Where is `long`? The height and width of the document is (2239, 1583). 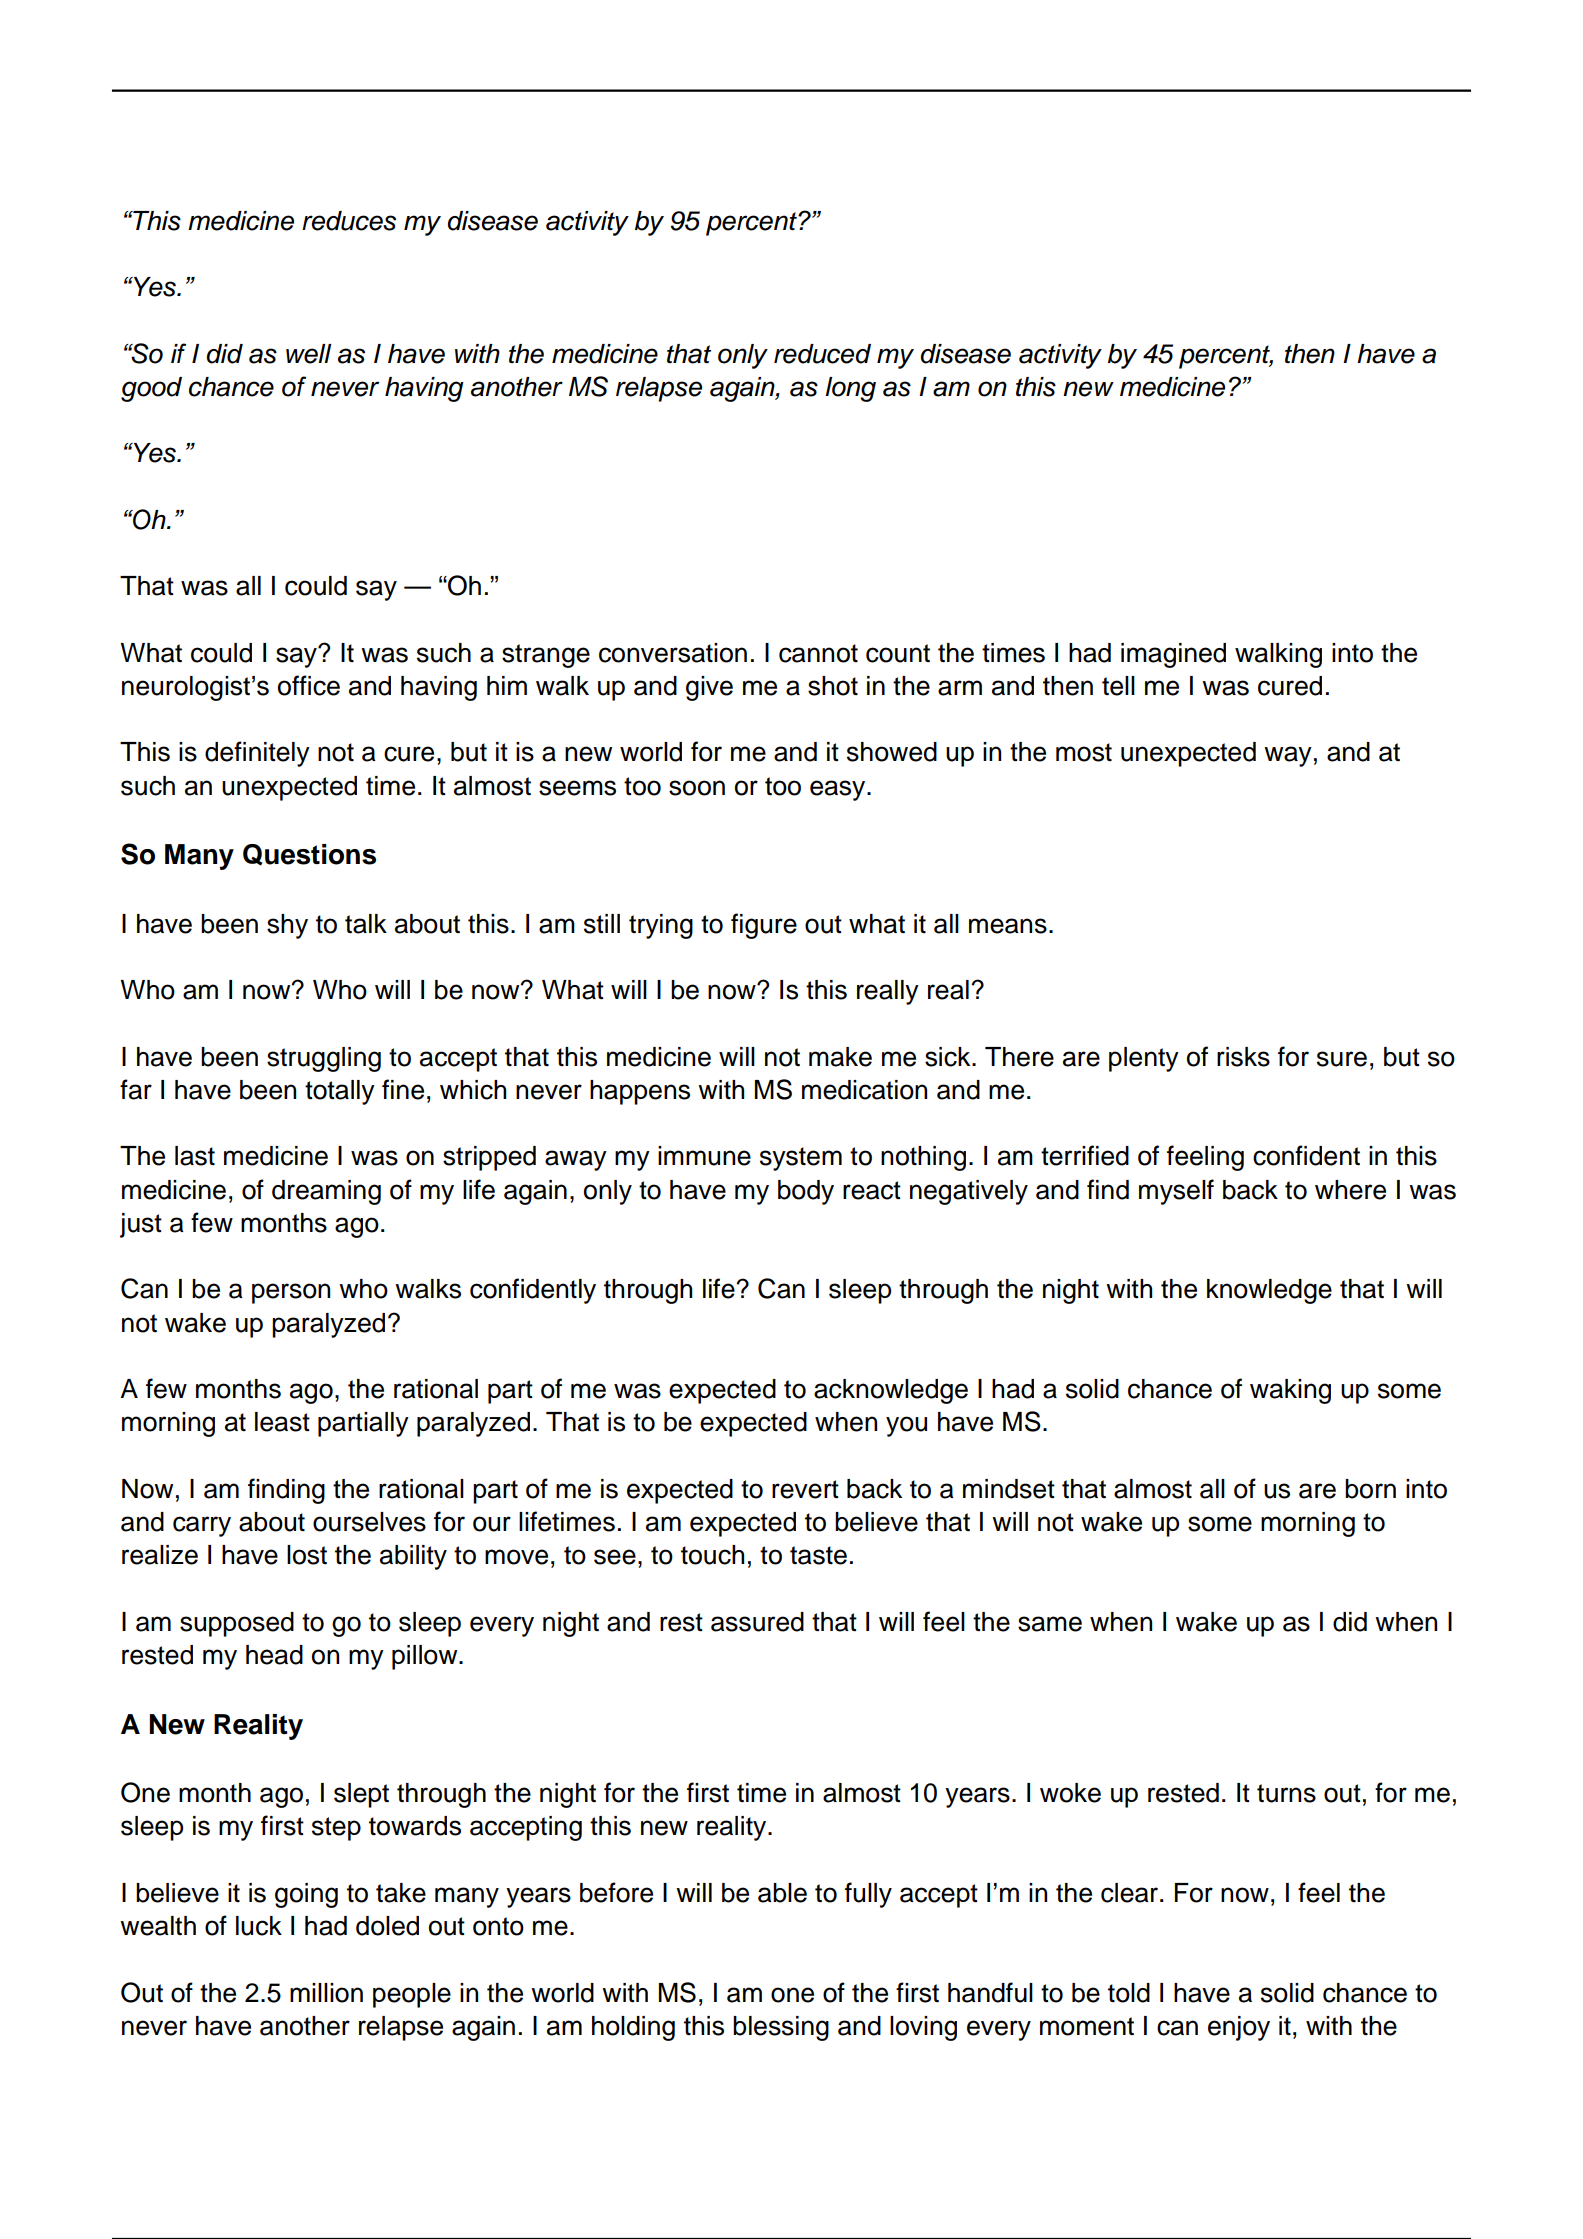
long is located at coordinates (850, 389).
